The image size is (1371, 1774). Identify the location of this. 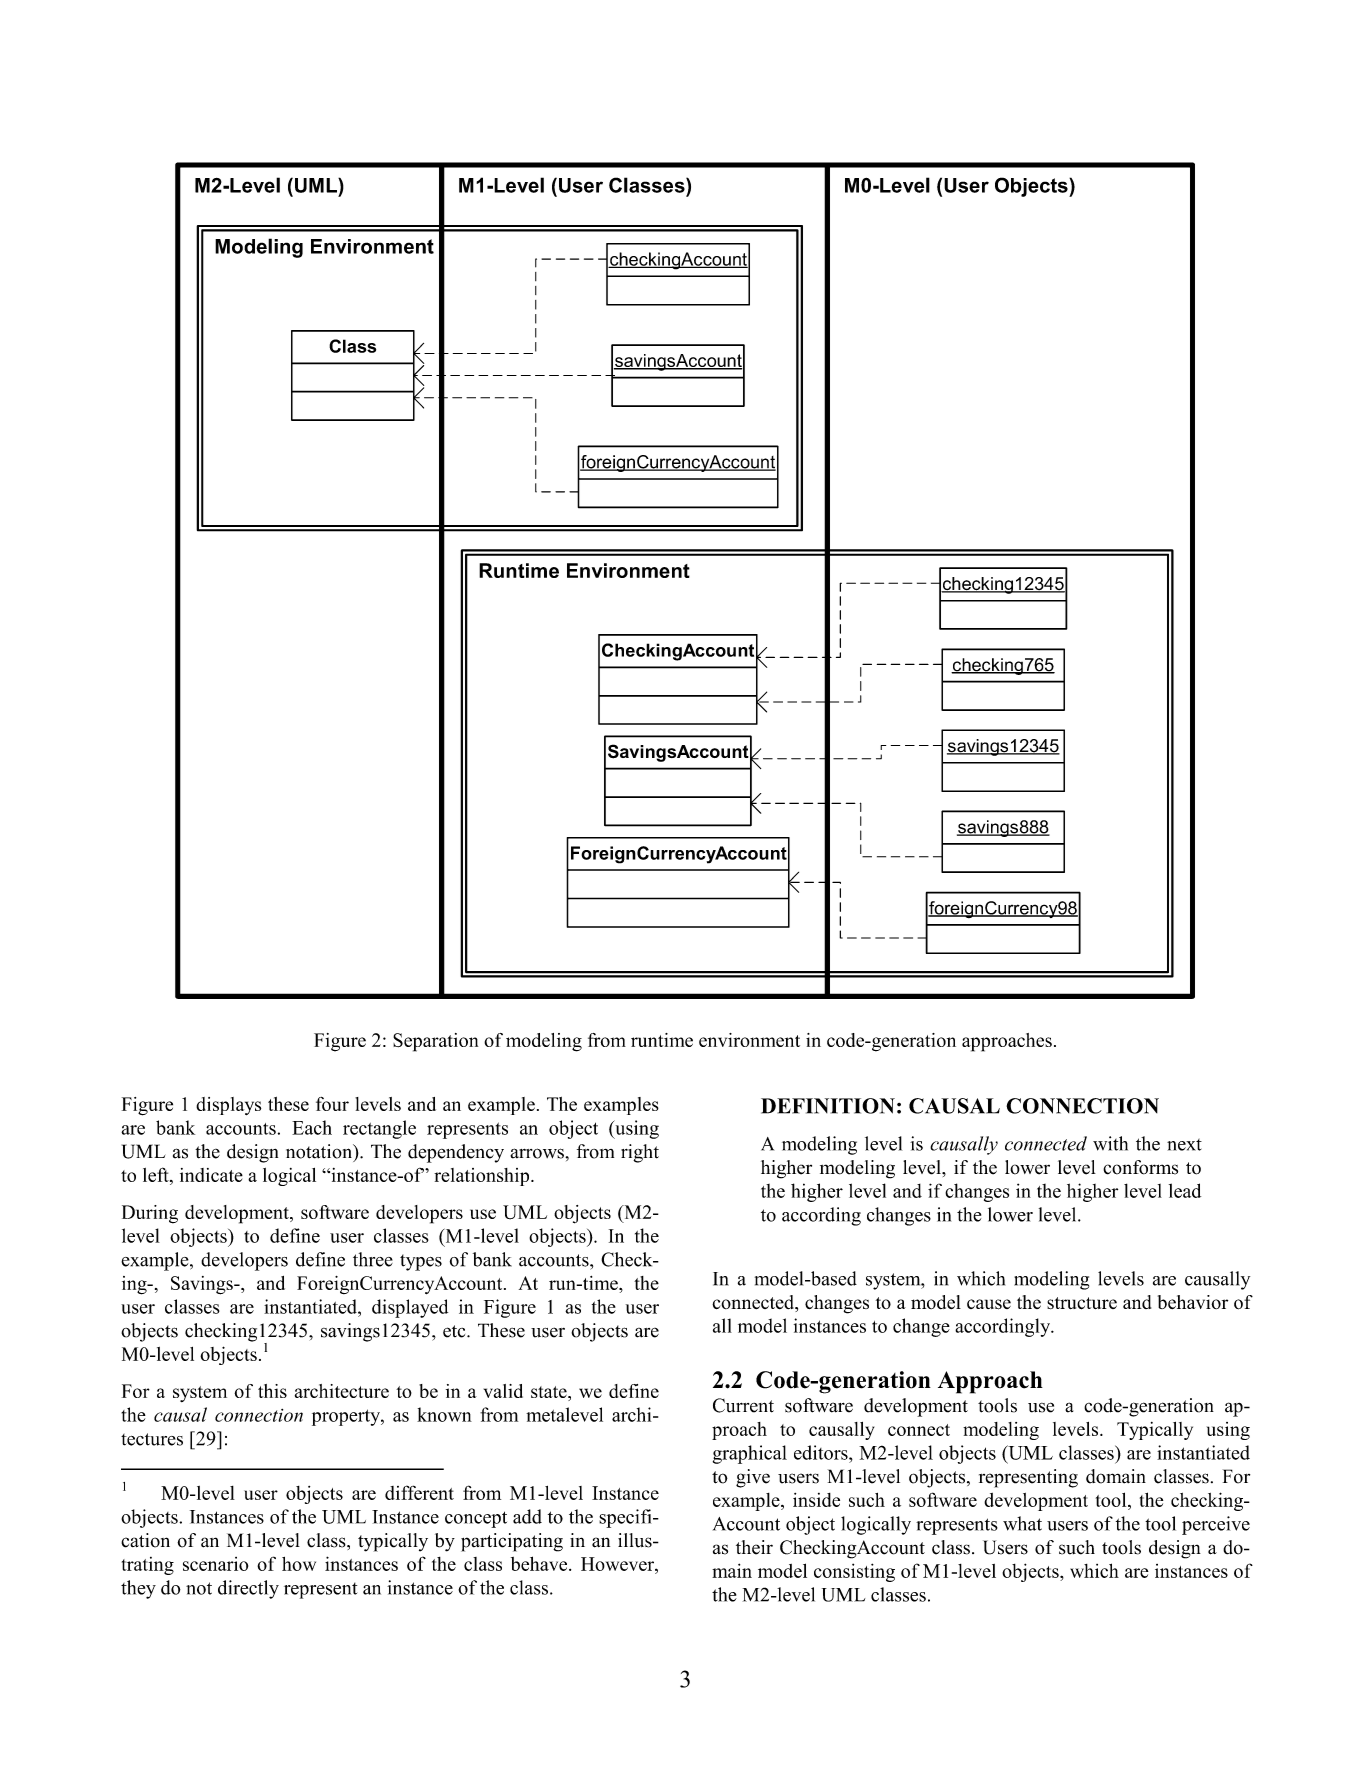
(272, 1391).
